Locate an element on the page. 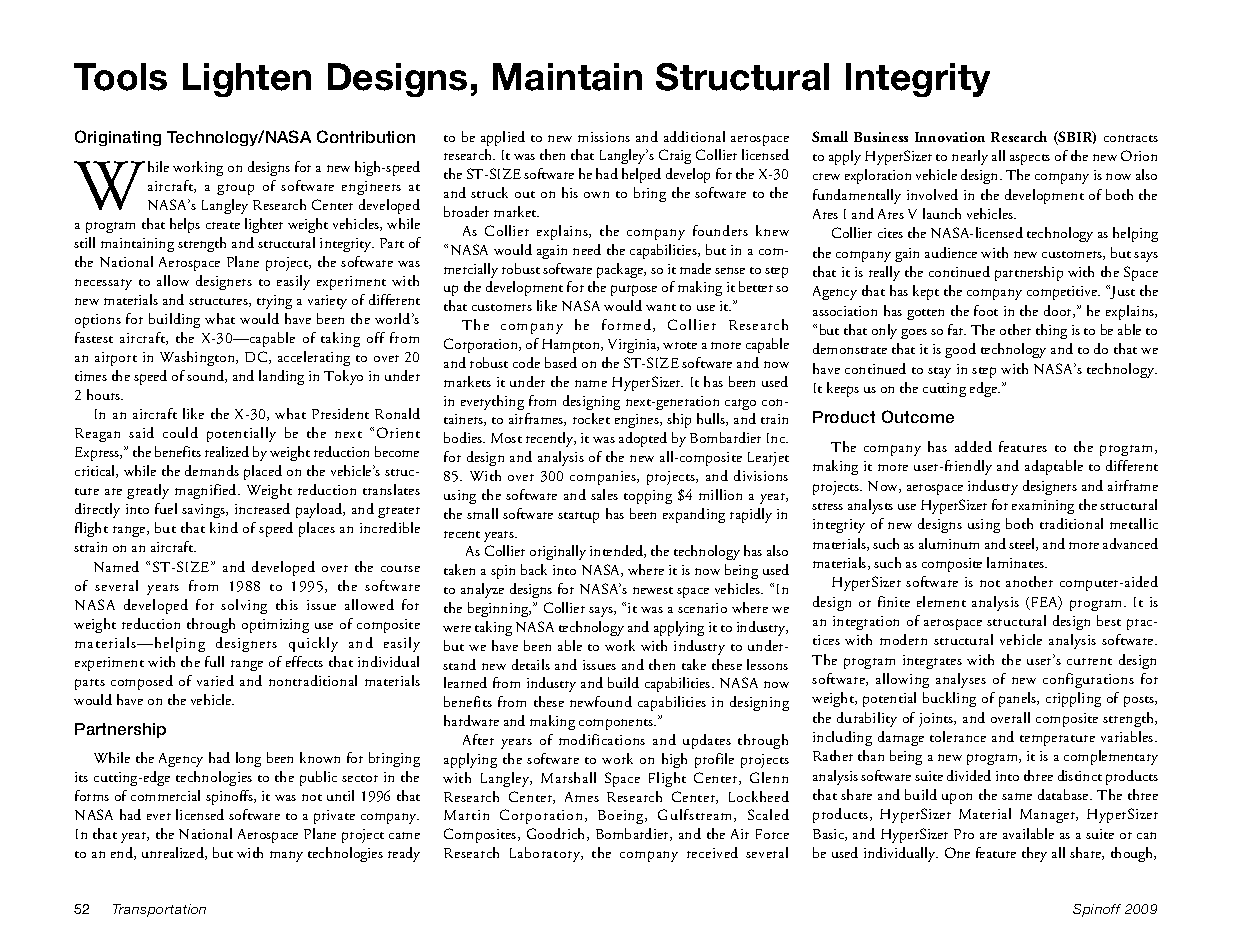 This document has width=1233, height=952. received is located at coordinates (712, 852).
